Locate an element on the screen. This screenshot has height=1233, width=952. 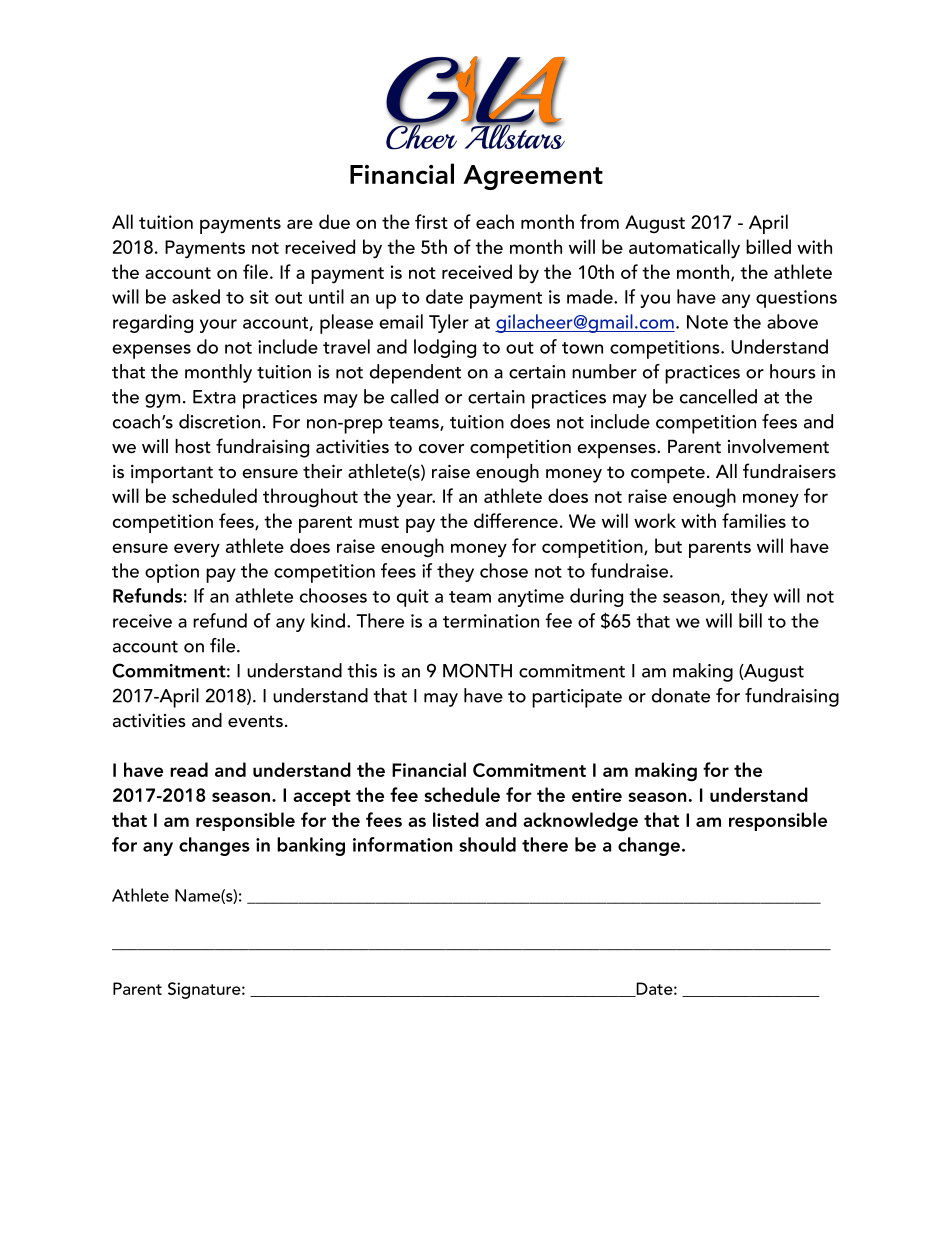
automatically is located at coordinates (684, 249).
